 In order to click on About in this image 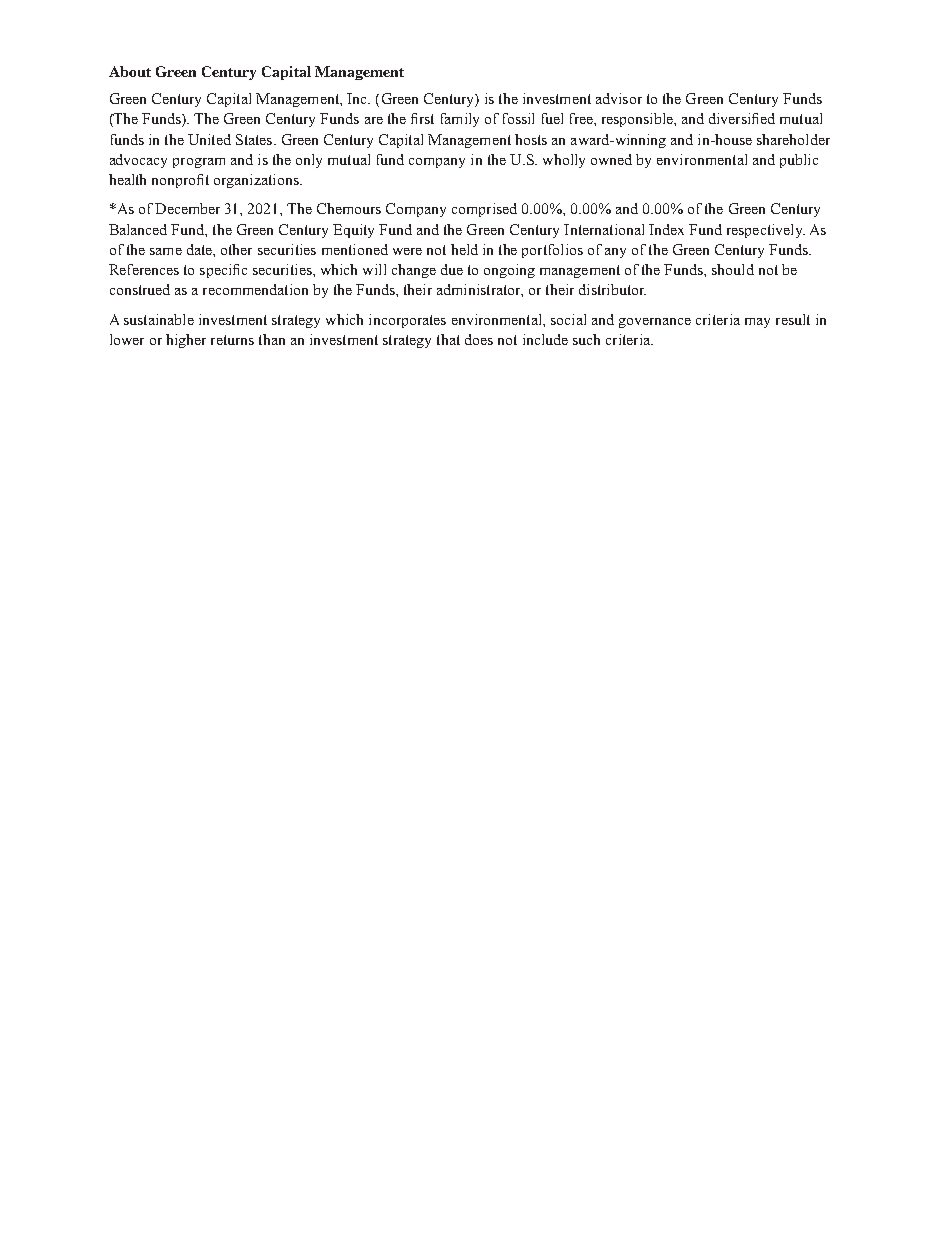, I will do `click(130, 71)`.
